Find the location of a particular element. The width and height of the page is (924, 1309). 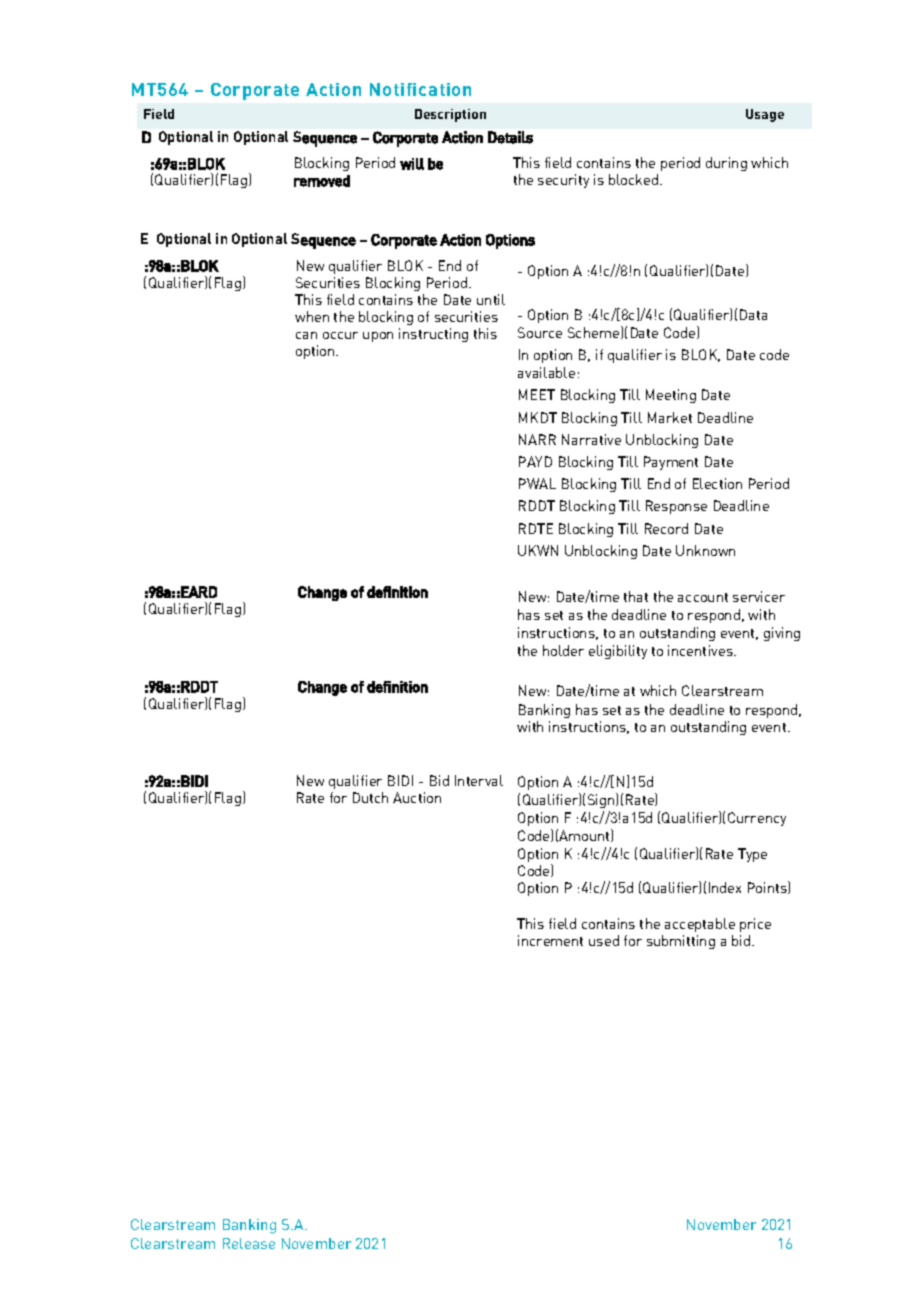

increment is located at coordinates (550, 940).
